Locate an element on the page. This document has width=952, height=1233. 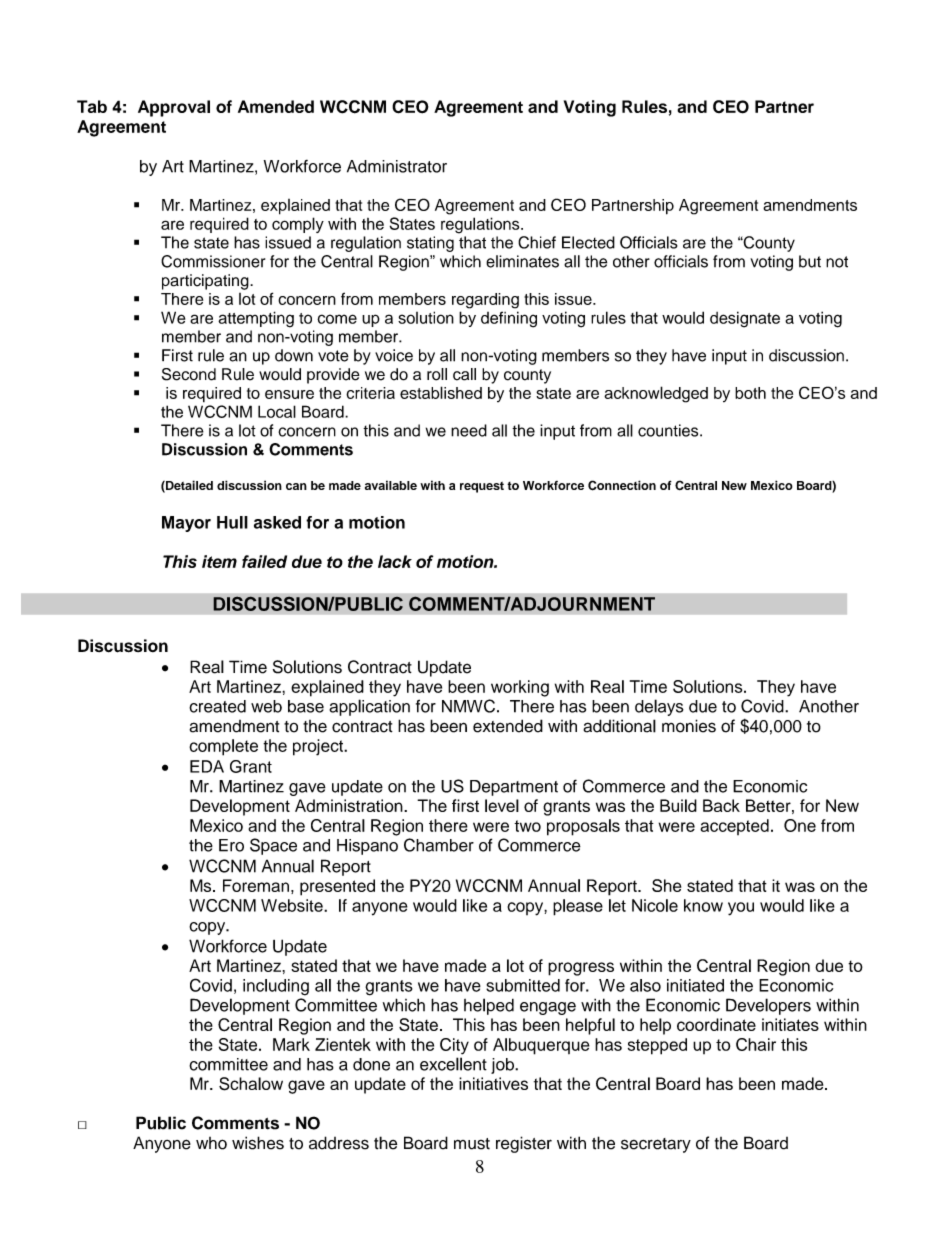
EDA is located at coordinates (207, 766).
